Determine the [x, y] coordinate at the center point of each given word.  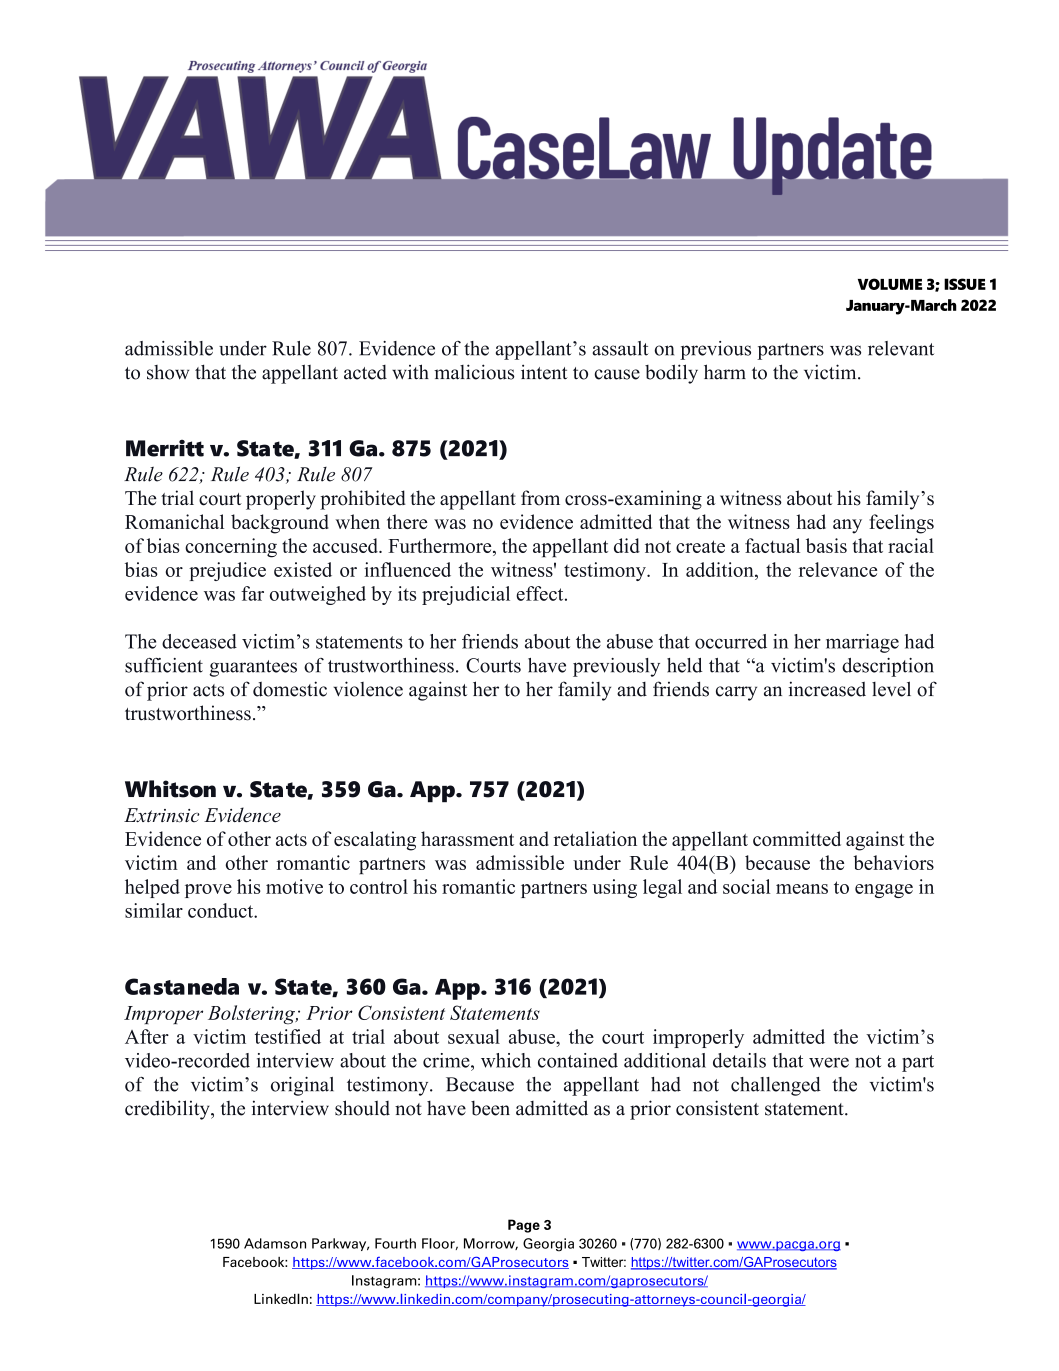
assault [620, 348]
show [168, 372]
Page [524, 1226]
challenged [776, 1086]
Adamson [275, 1243]
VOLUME [890, 284]
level [891, 689]
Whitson [170, 789]
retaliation [595, 838]
